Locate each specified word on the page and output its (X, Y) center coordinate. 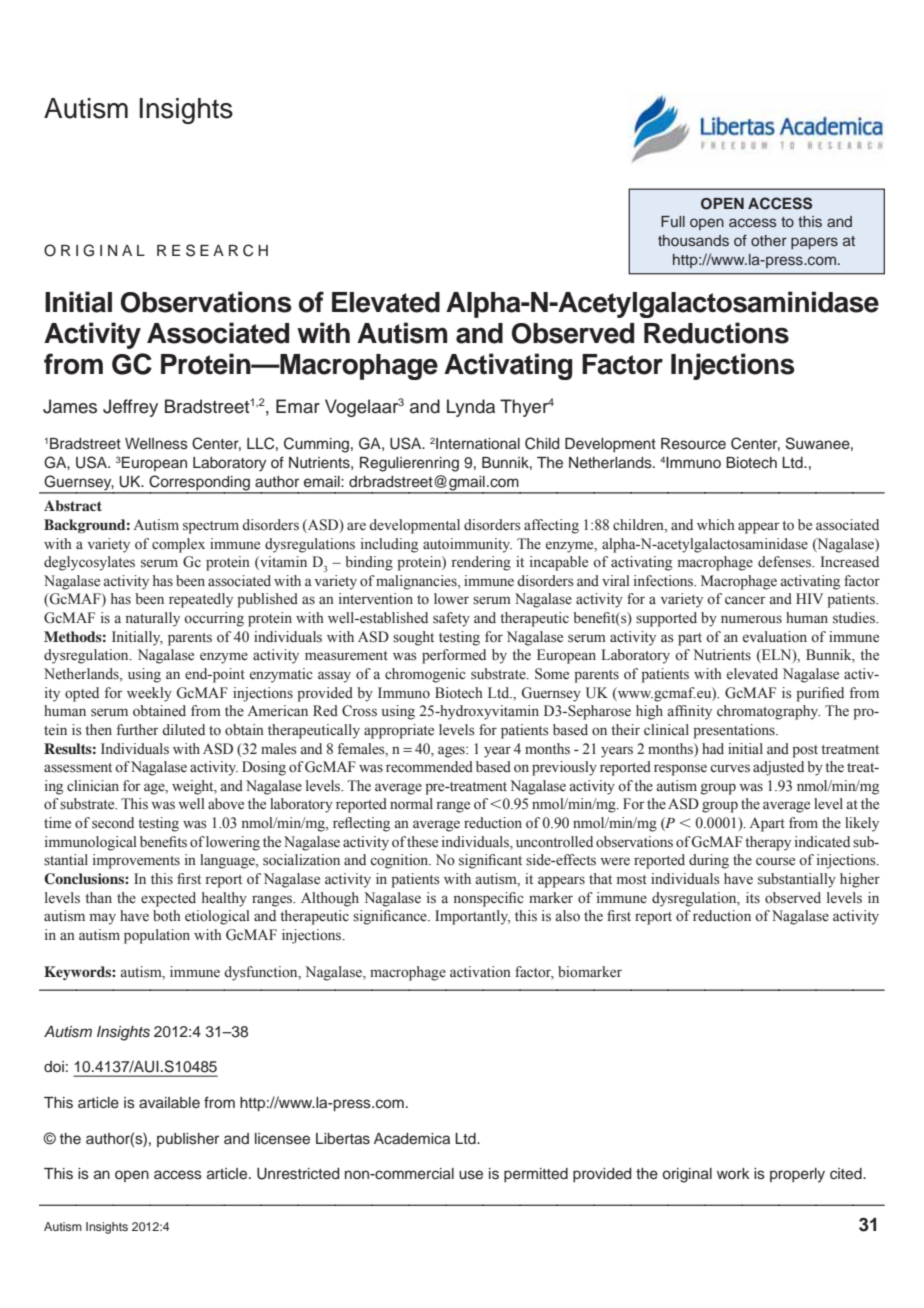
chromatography (768, 712)
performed (454, 656)
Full (673, 221)
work (733, 1173)
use (471, 1175)
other (769, 240)
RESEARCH (212, 250)
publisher (188, 1140)
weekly (149, 694)
